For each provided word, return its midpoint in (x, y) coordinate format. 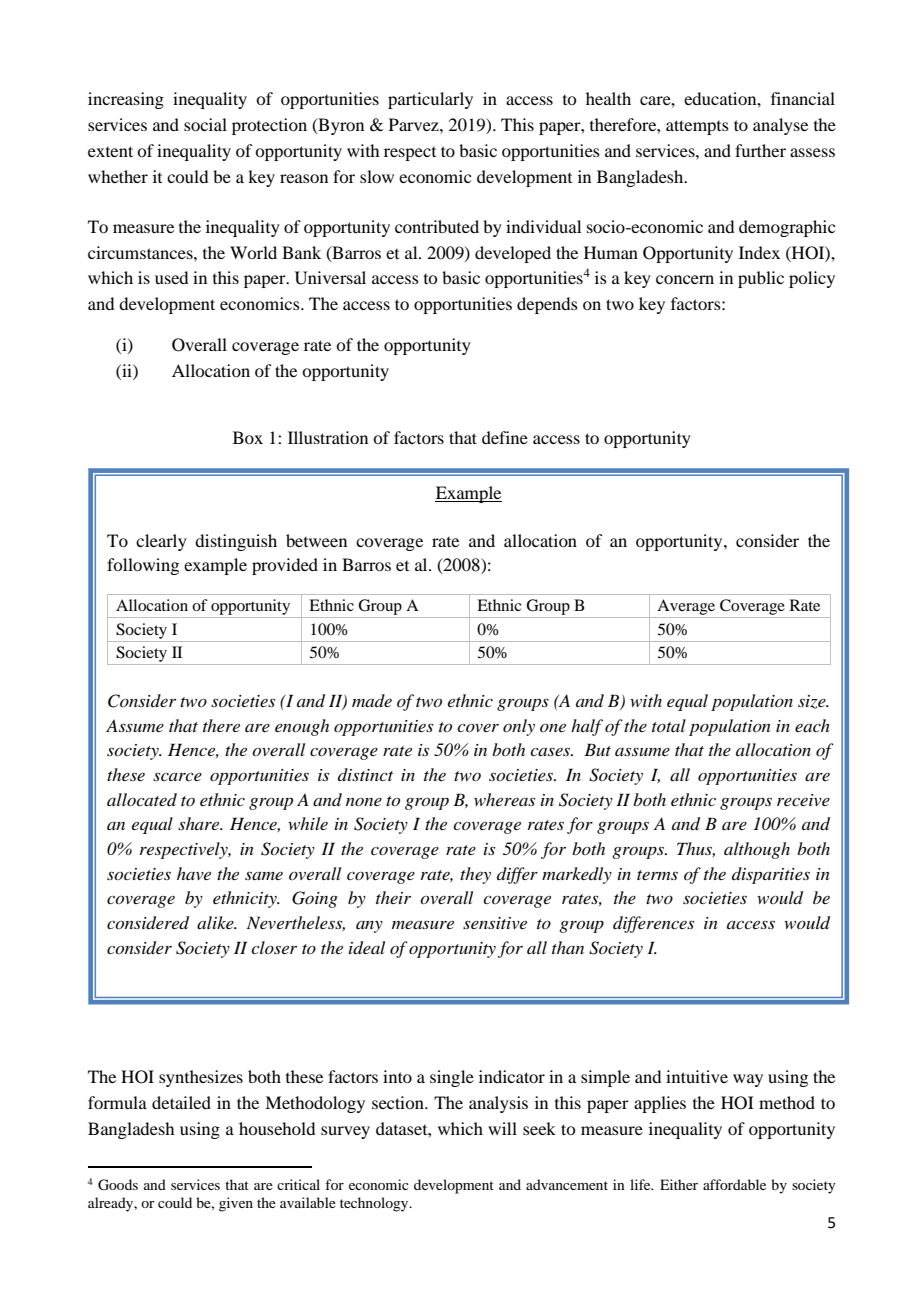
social (205, 124)
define (505, 437)
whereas (504, 799)
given (236, 1204)
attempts (697, 127)
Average (686, 607)
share (200, 823)
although (757, 850)
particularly (430, 100)
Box (248, 437)
